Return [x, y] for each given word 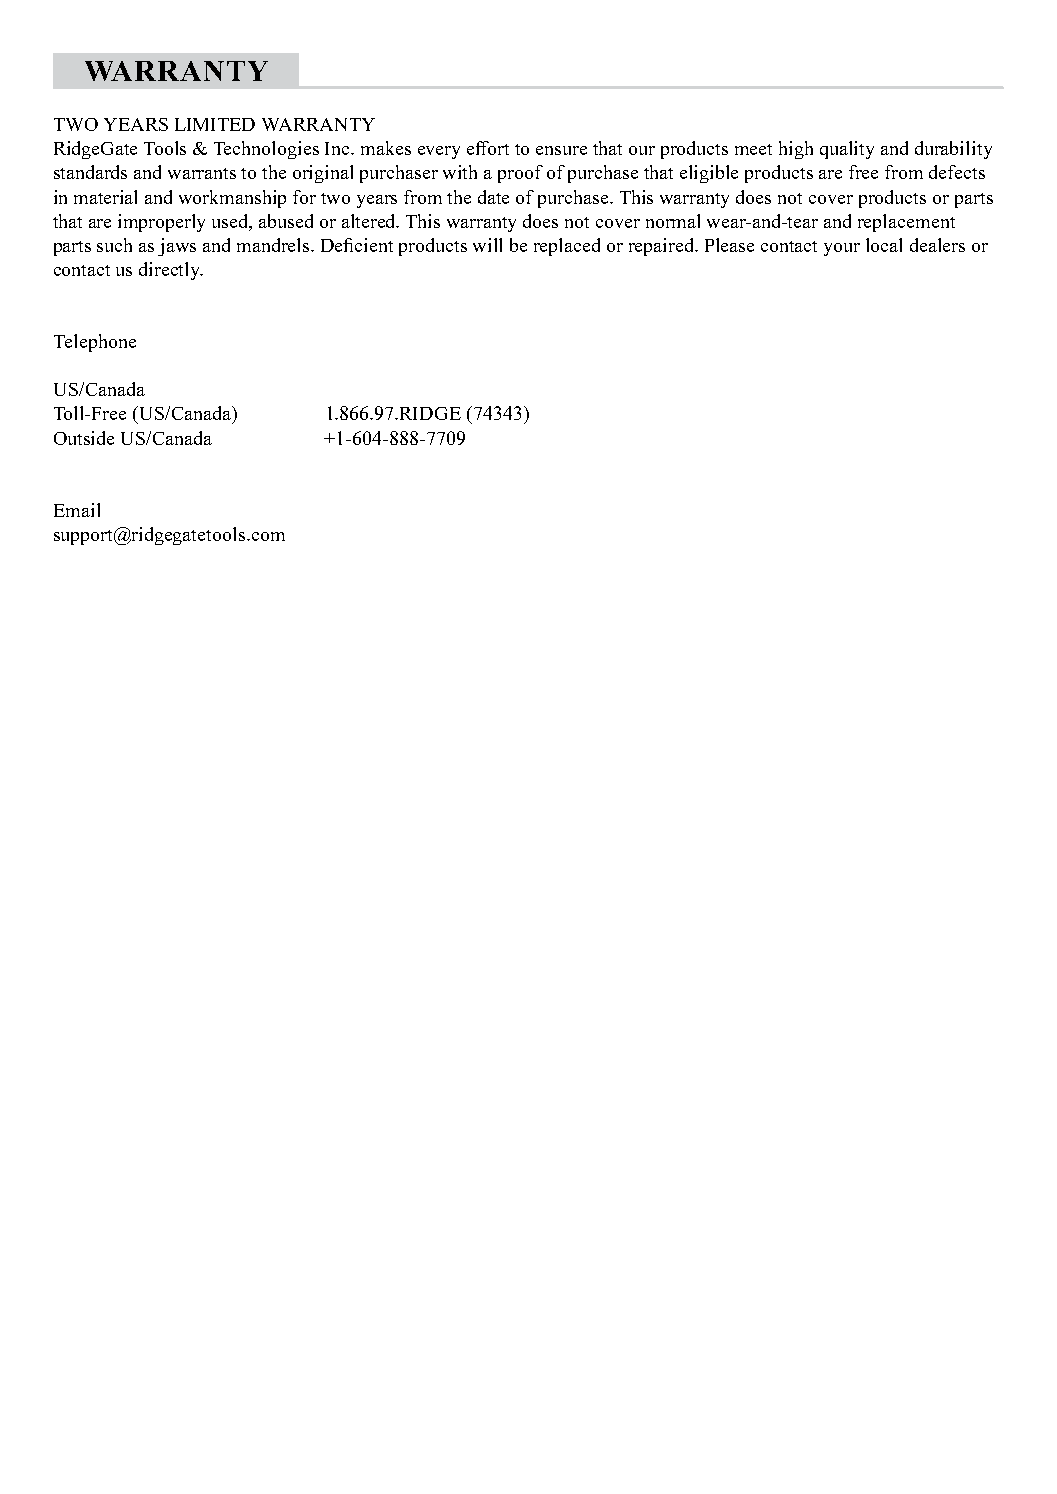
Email [77, 510]
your [842, 249]
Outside [84, 438]
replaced [567, 247]
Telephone [95, 343]
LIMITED [215, 124]
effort [488, 148]
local [884, 245]
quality [847, 150]
